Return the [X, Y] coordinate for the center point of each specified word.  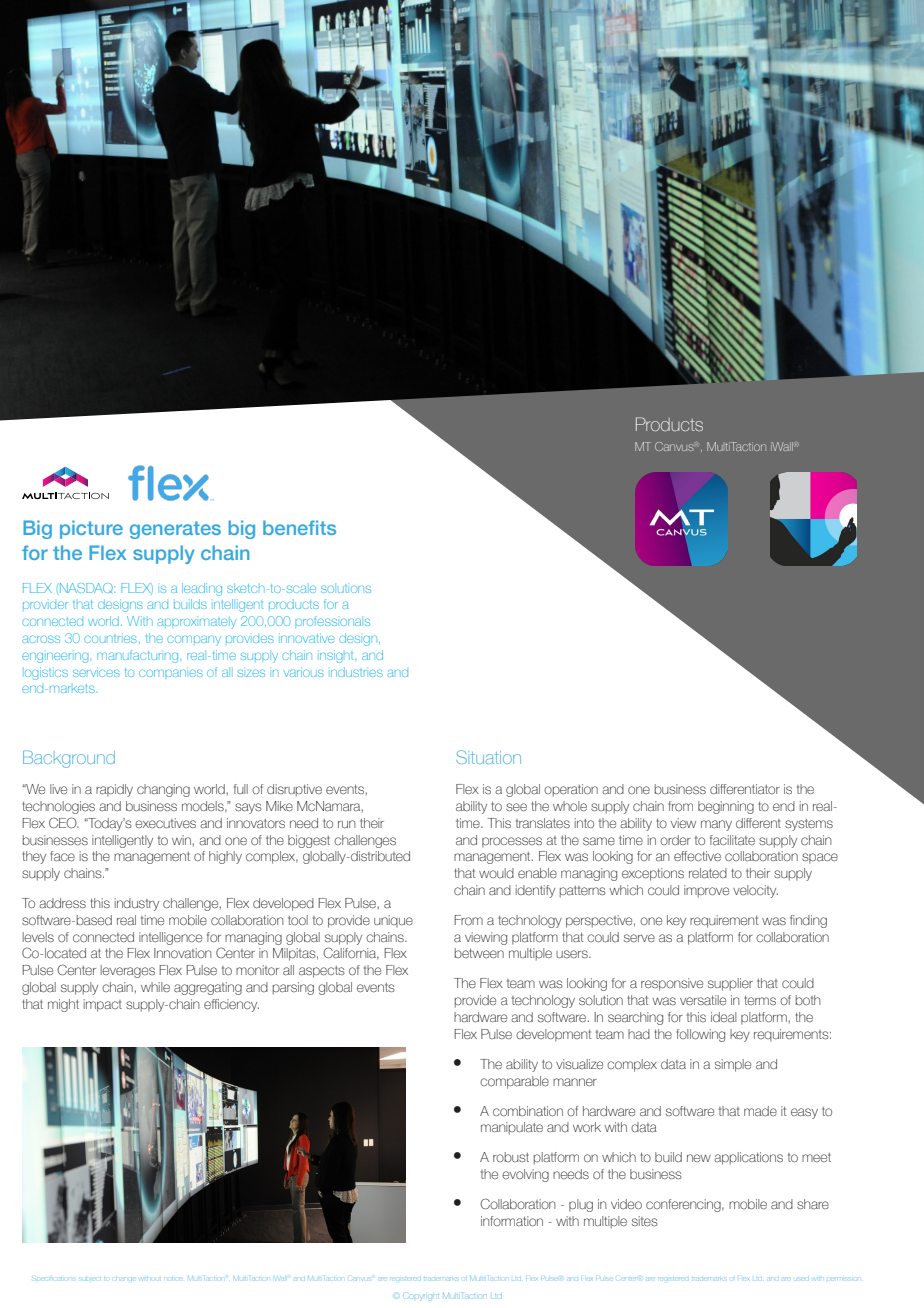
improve [706, 891]
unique [393, 921]
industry [137, 904]
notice [172, 1277]
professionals [332, 621]
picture [91, 529]
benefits [299, 527]
